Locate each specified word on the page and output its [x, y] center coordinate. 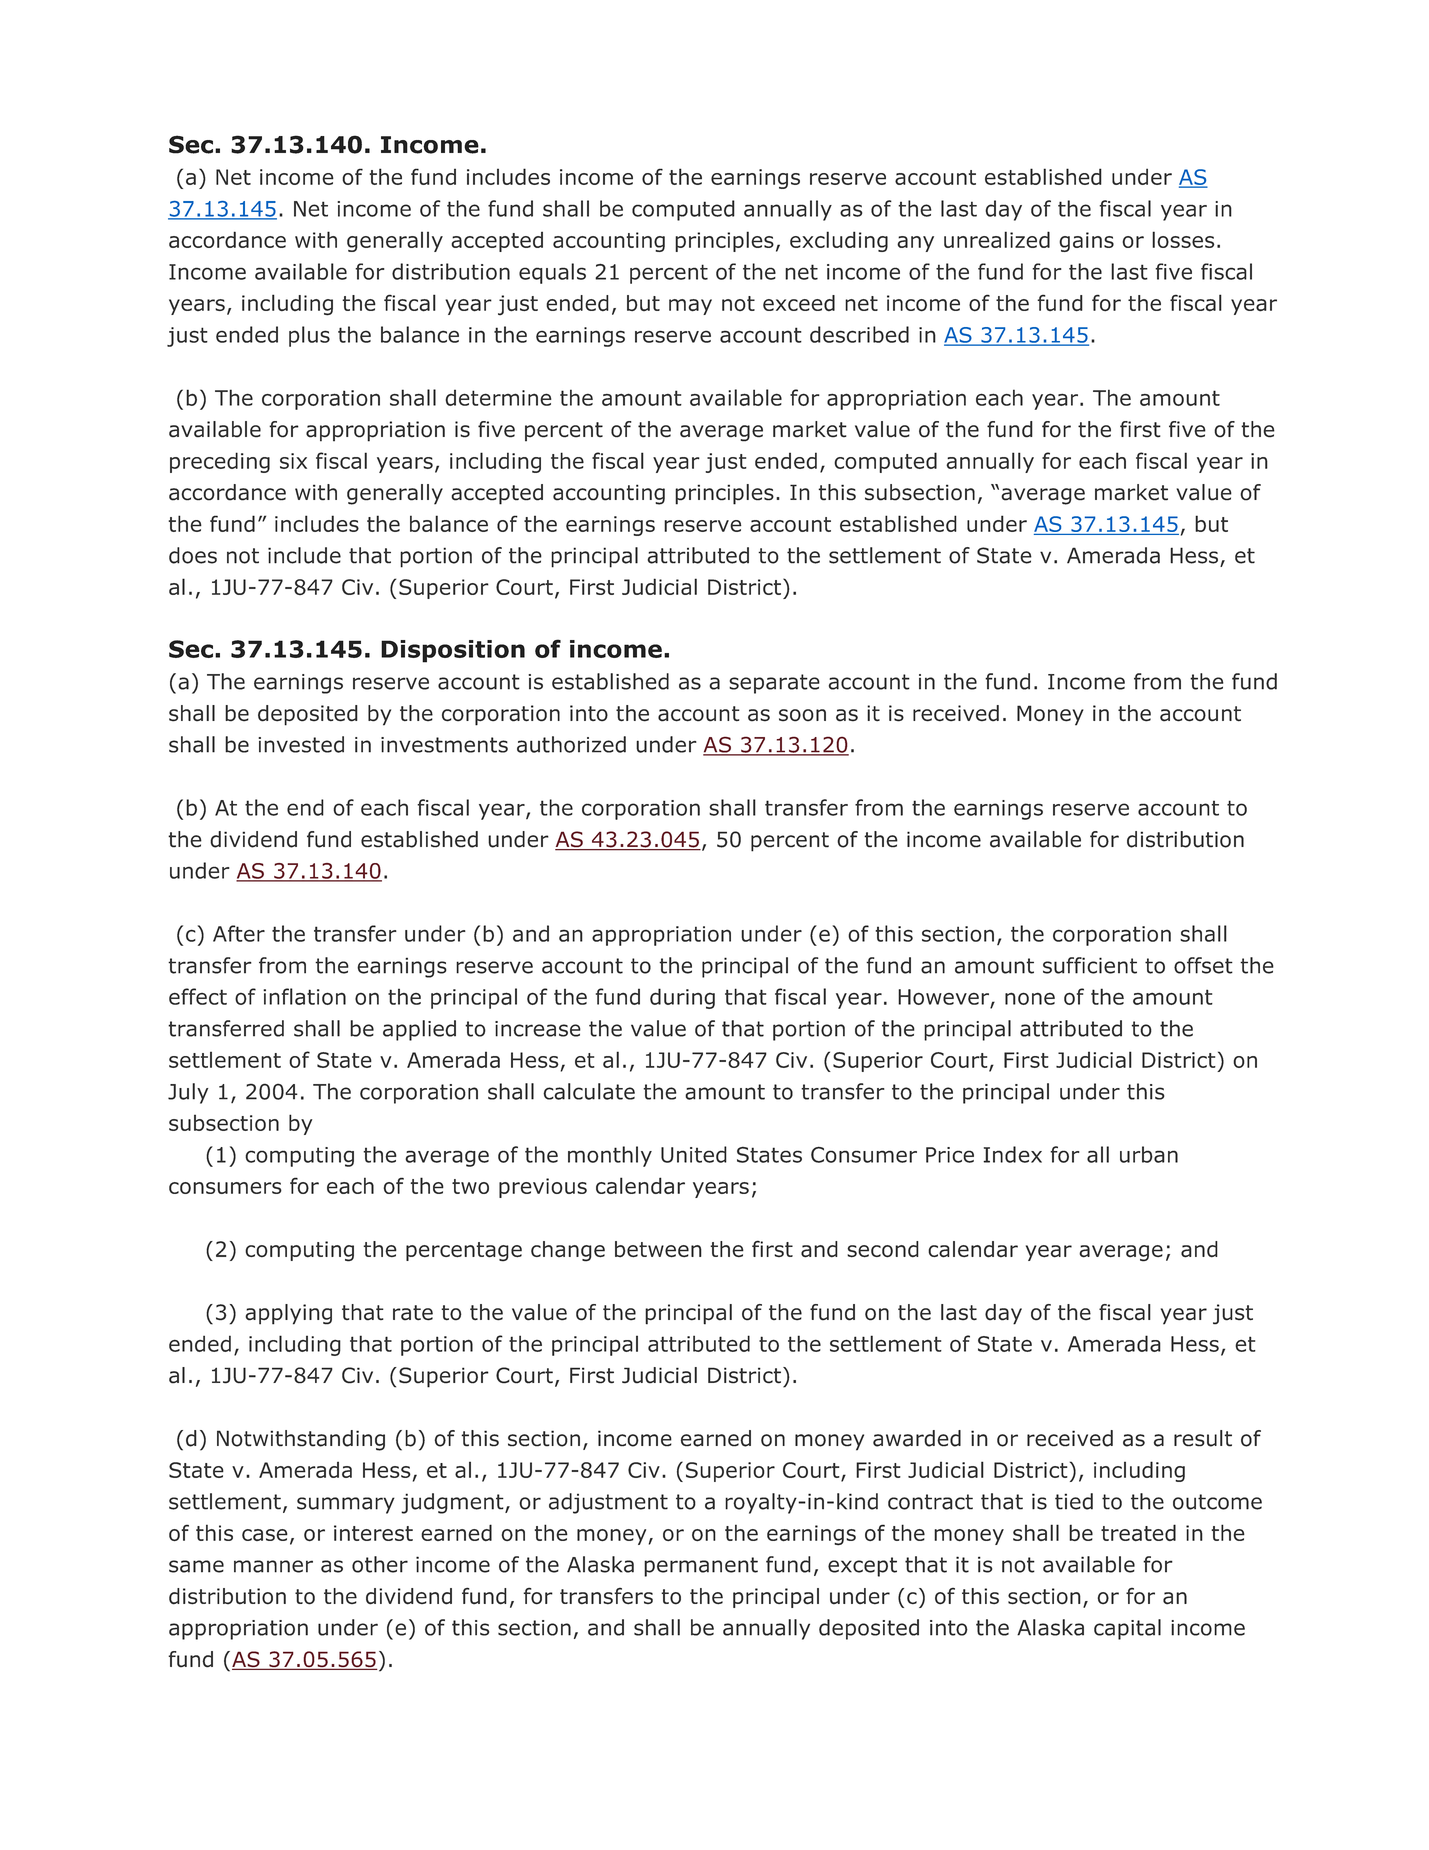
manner [273, 1566]
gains [1086, 242]
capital [1127, 1629]
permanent [701, 1567]
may [690, 307]
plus [309, 336]
